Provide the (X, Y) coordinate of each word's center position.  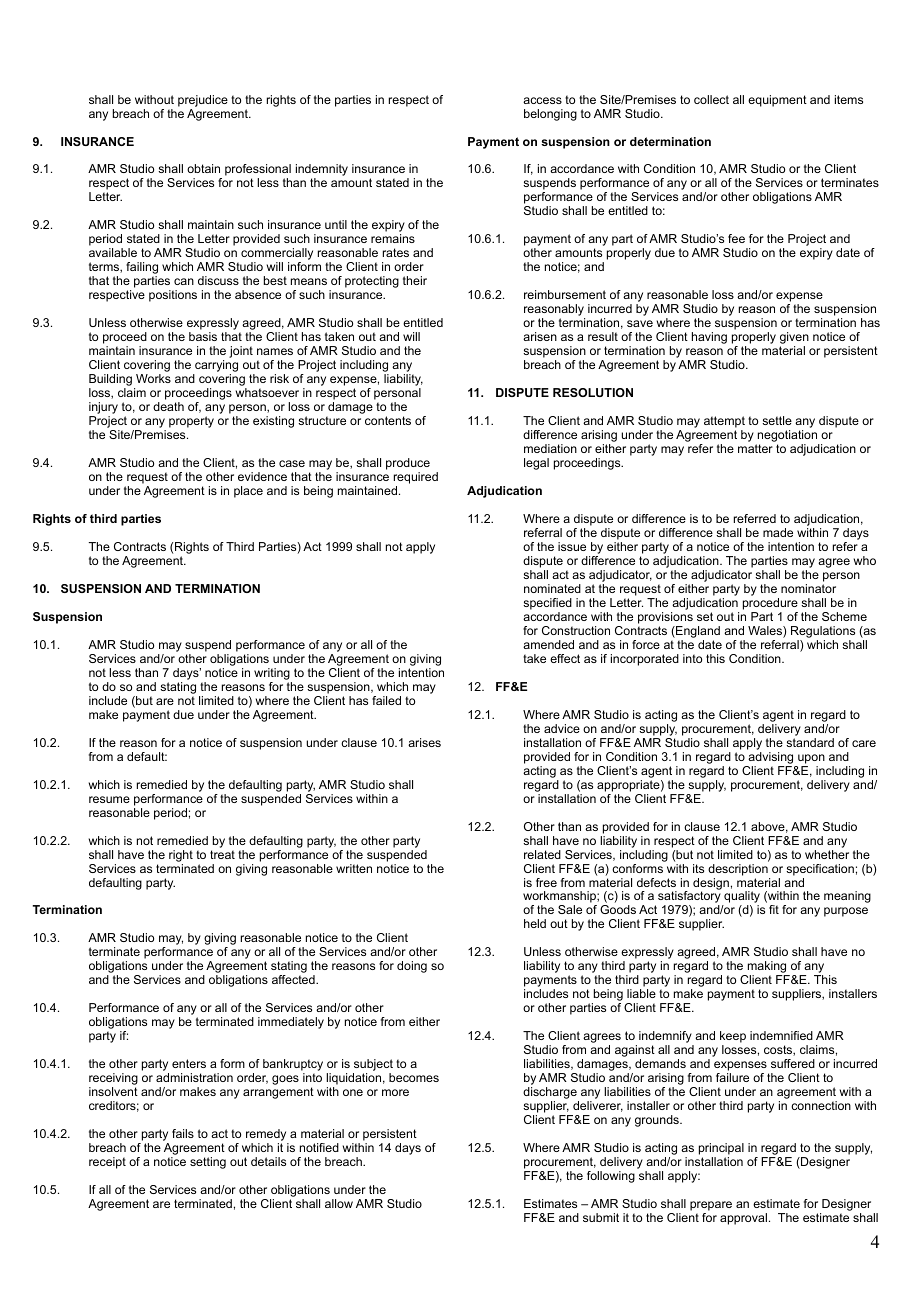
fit (774, 909)
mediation (550, 448)
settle (777, 420)
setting (208, 1163)
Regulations (823, 632)
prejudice (203, 101)
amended (548, 644)
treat (222, 854)
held (535, 923)
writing (272, 674)
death (168, 406)
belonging (550, 115)
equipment (777, 101)
